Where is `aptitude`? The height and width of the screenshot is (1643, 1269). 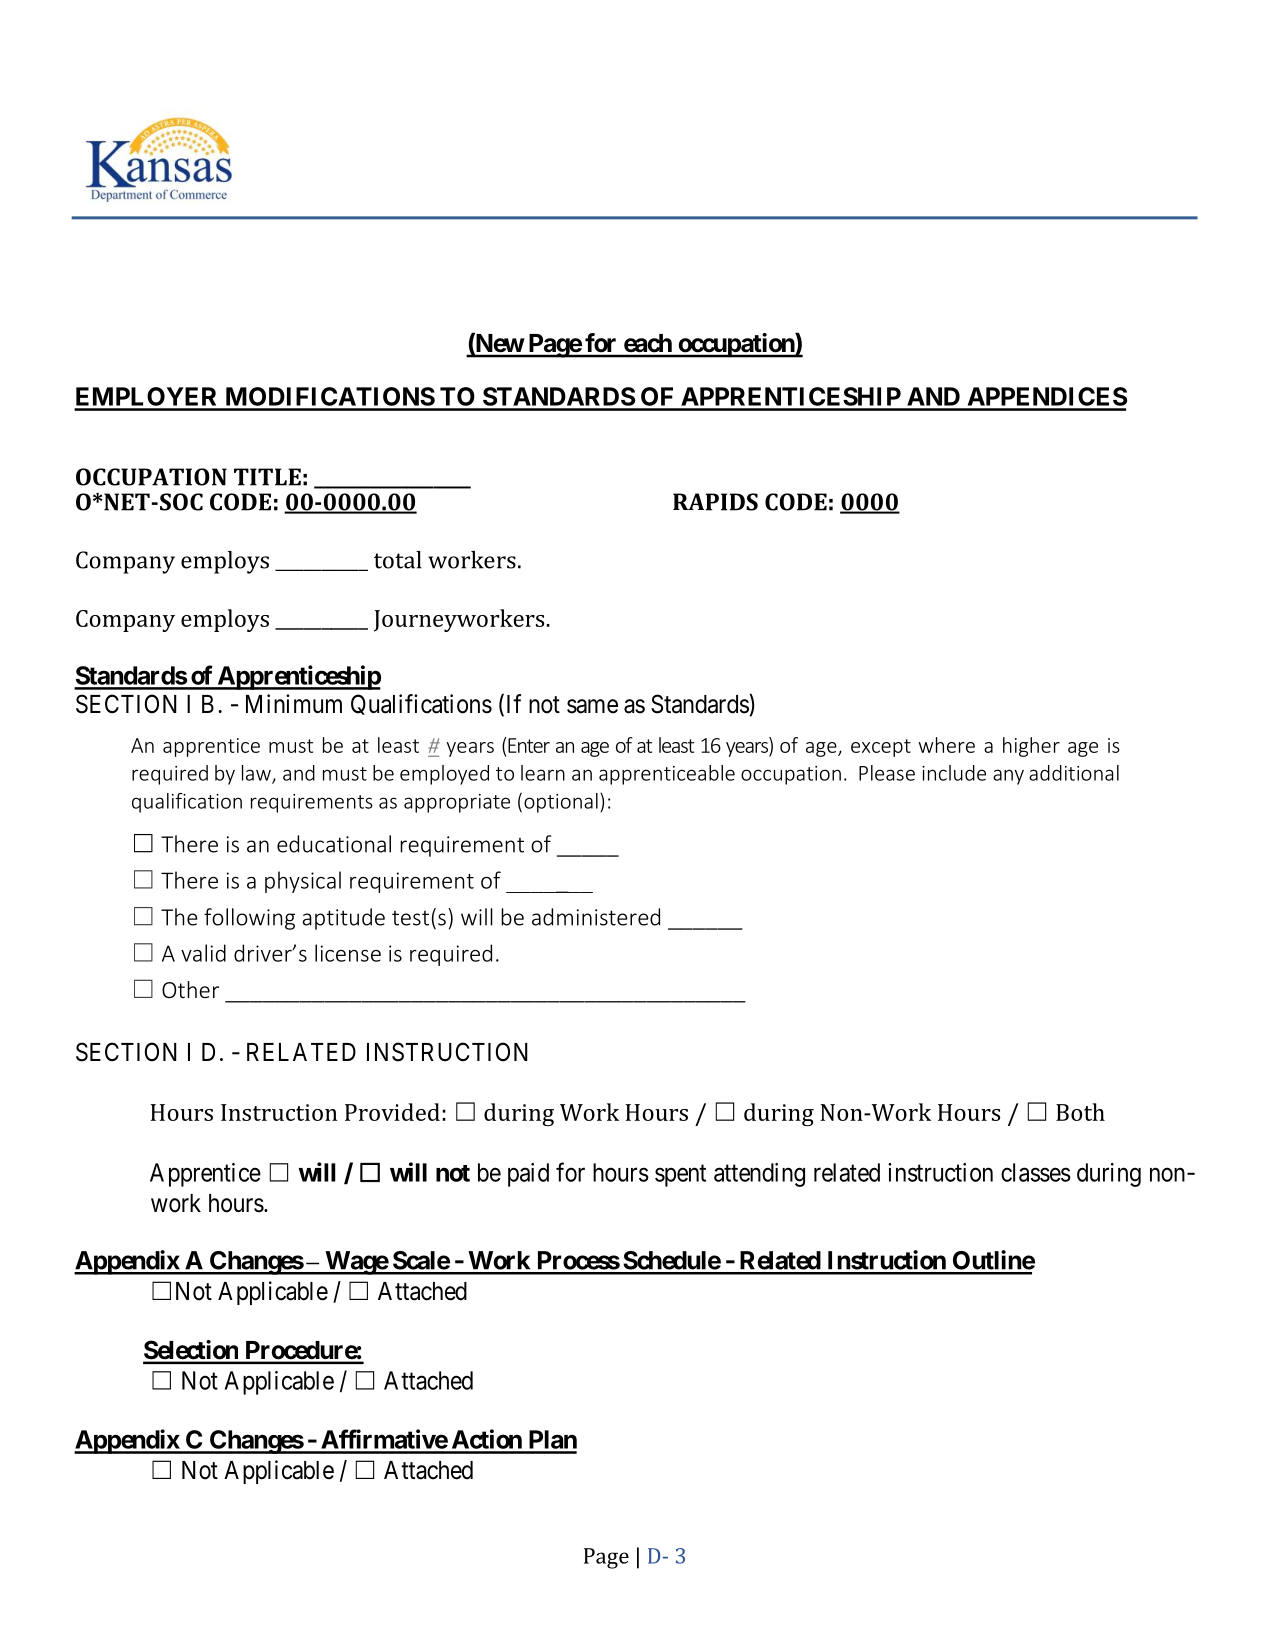 aptitude is located at coordinates (344, 919).
